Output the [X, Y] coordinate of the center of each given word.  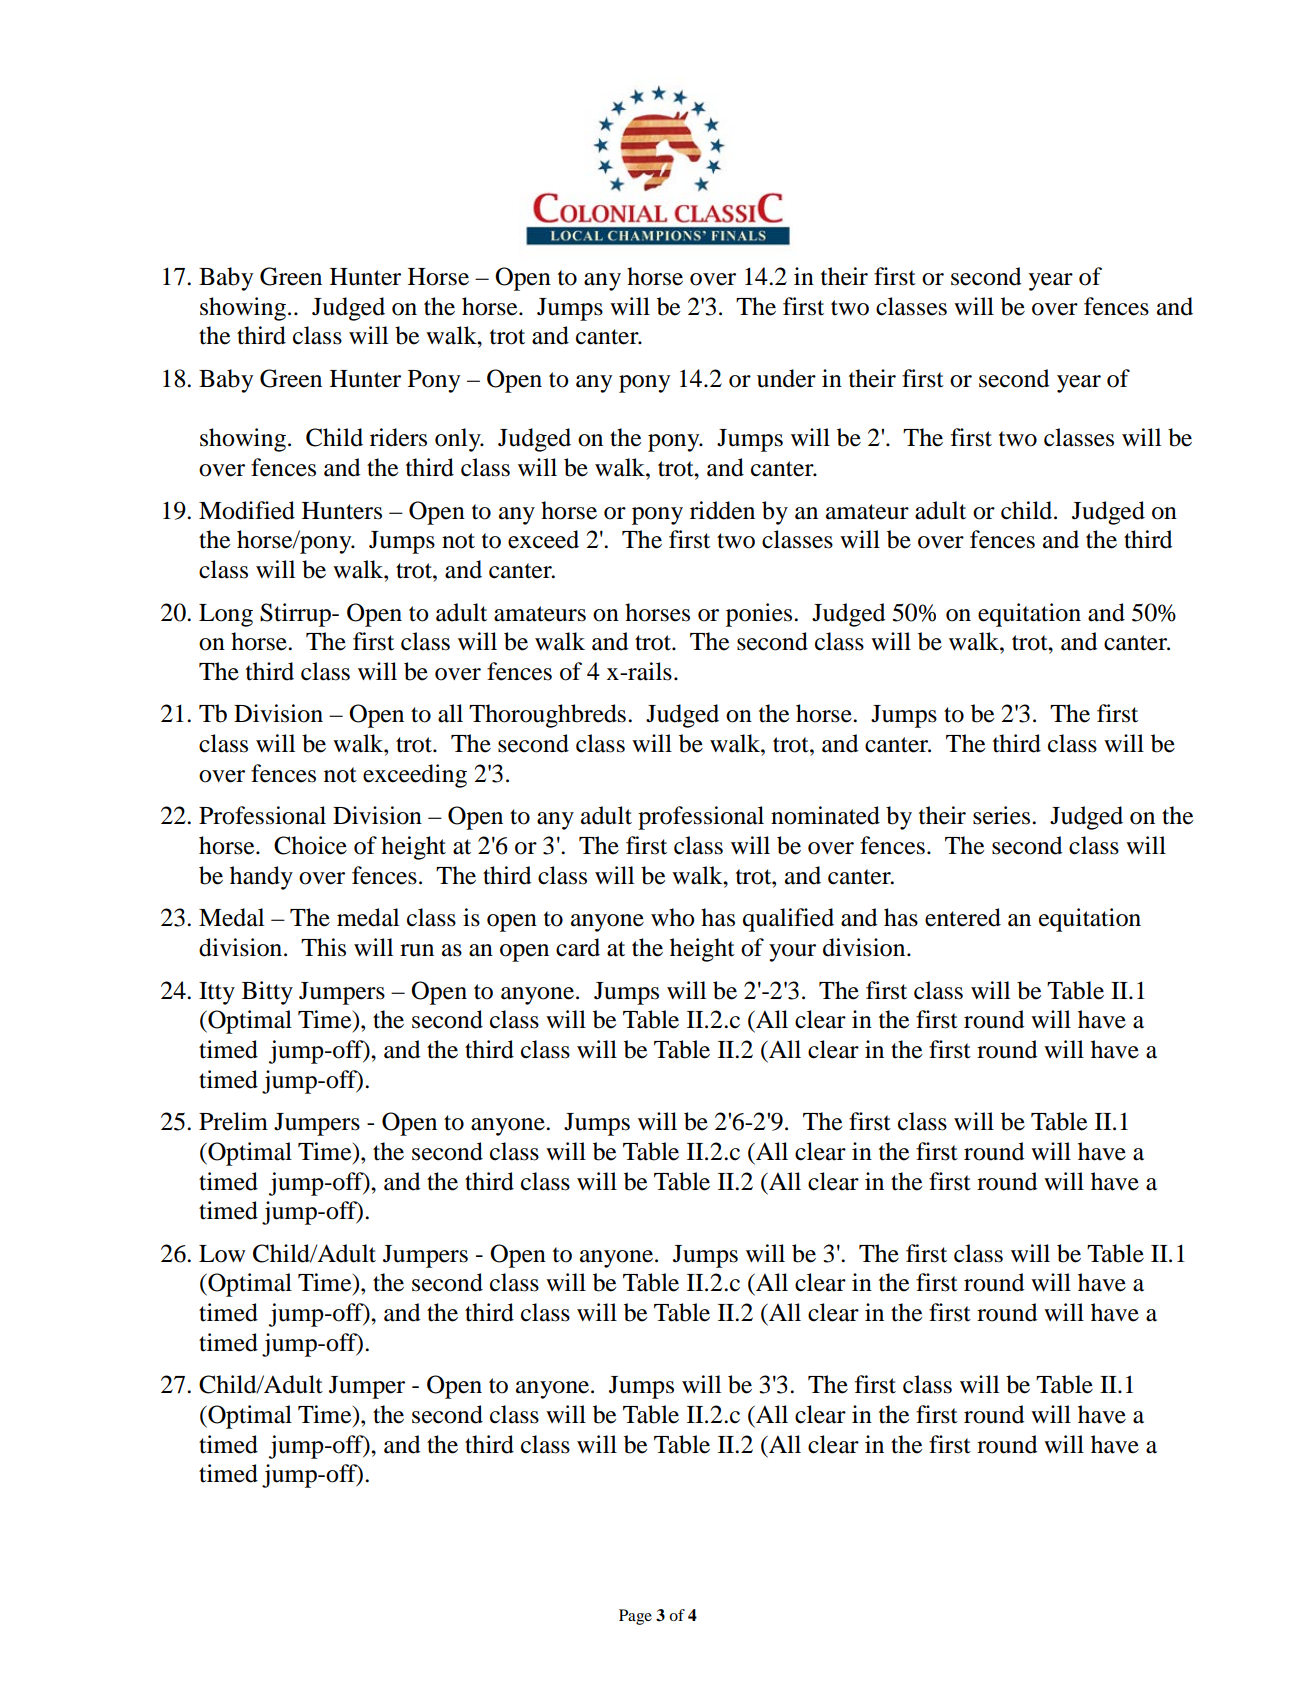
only [459, 440]
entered [963, 917]
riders [398, 437]
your [792, 953]
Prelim [233, 1121]
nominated [825, 815]
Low [222, 1254]
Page [635, 1617]
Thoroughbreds [547, 716]
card [578, 947]
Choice [310, 845]
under [786, 378]
